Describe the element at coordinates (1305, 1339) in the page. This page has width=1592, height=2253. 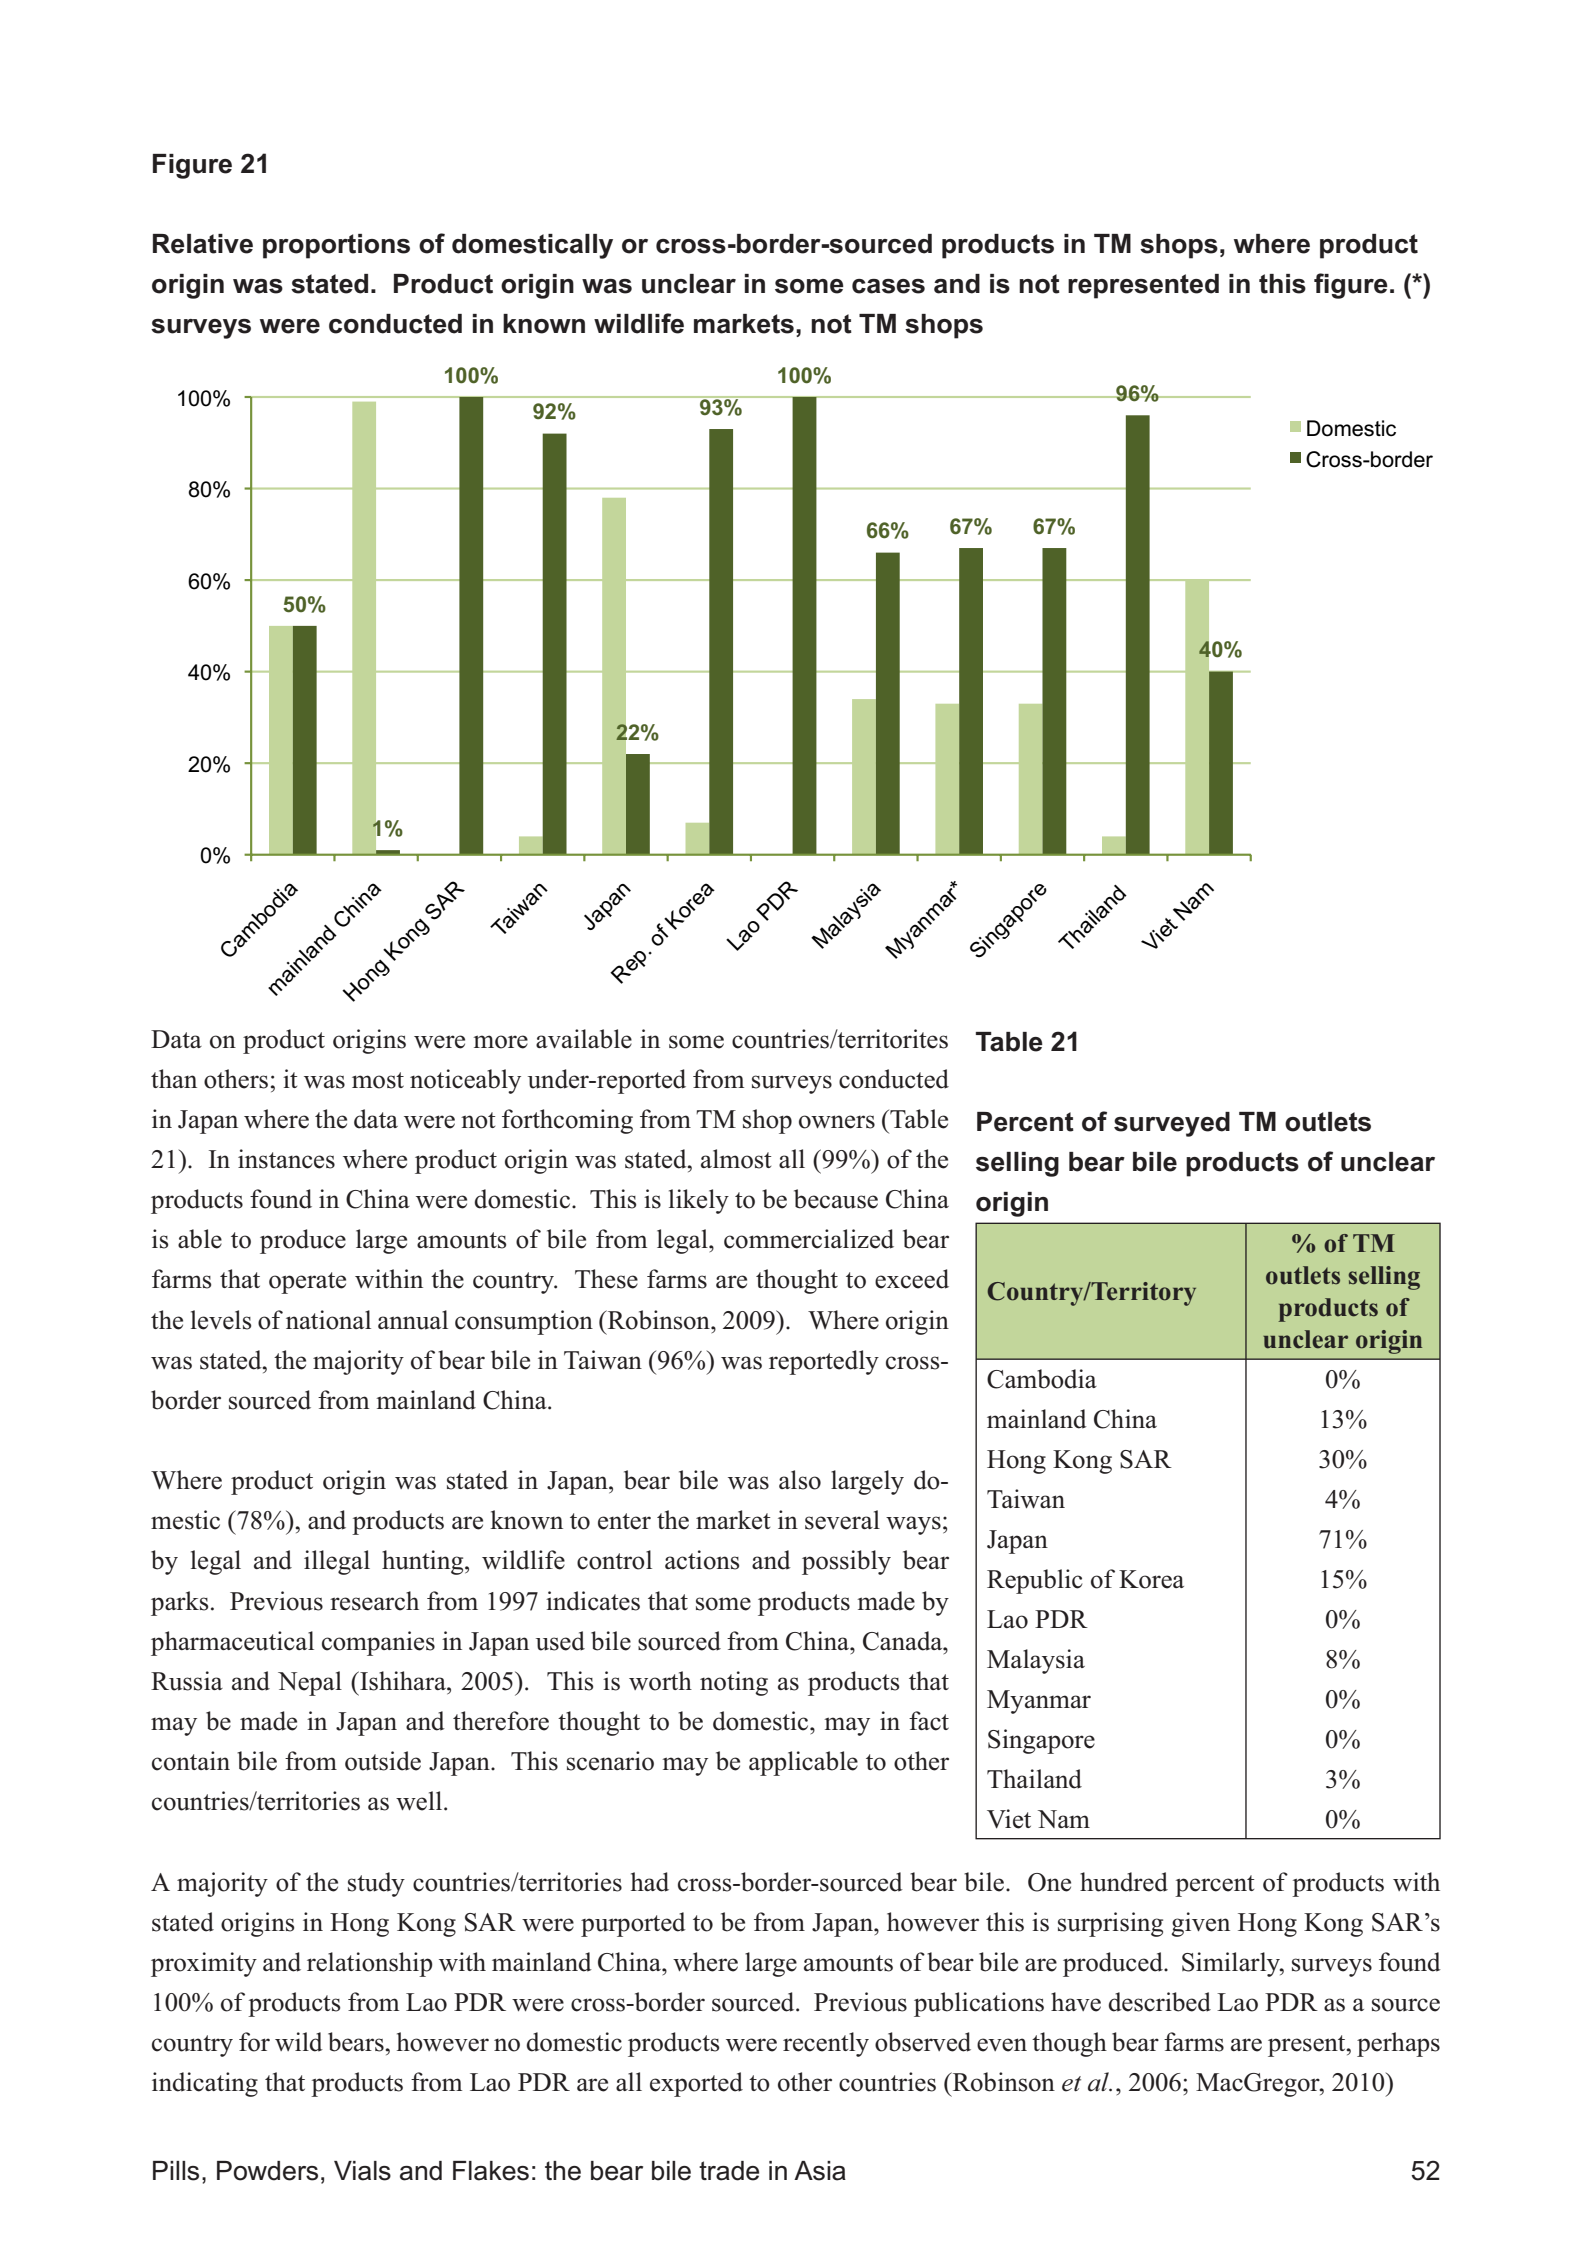
I see `unclear` at that location.
